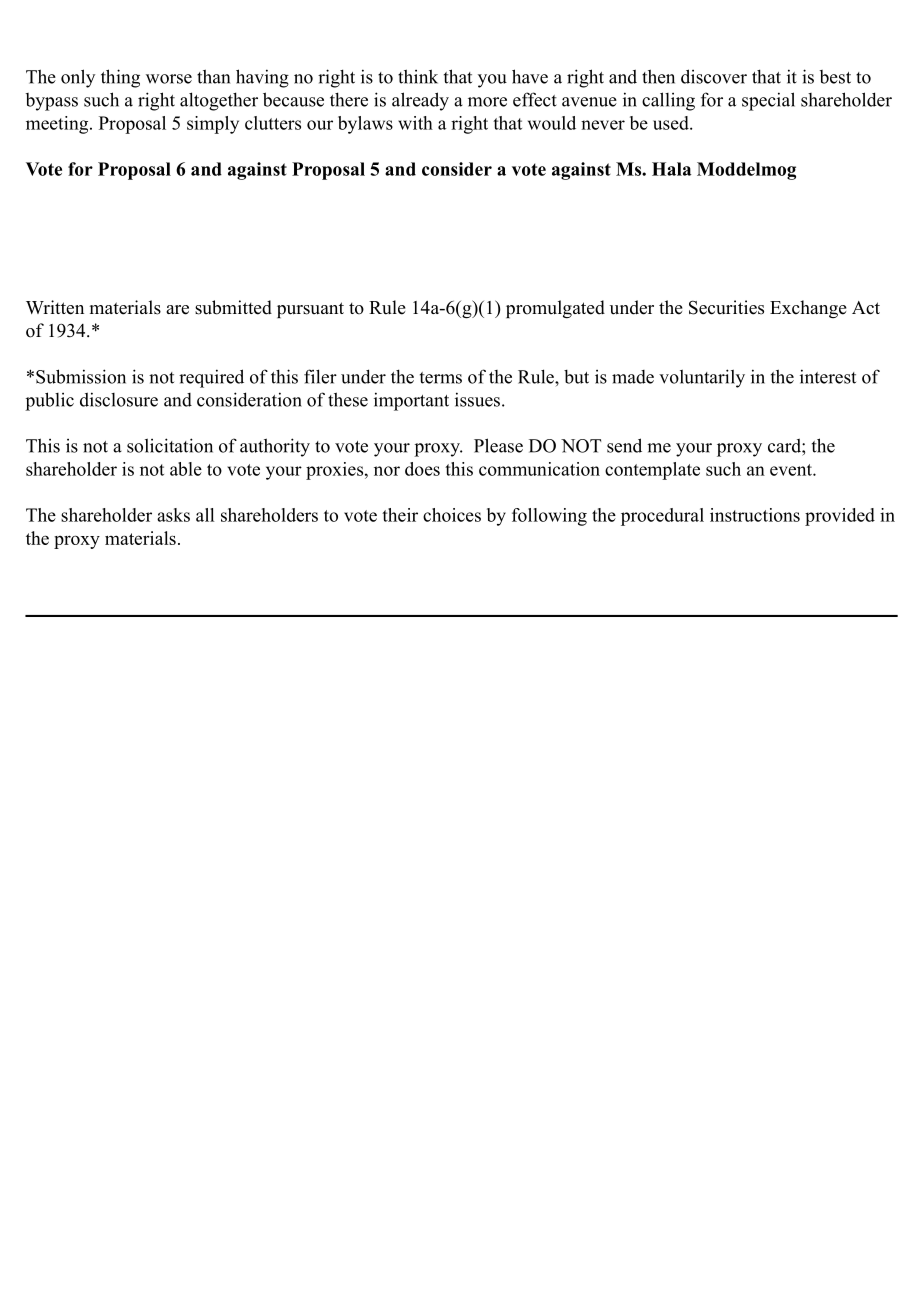  I want to click on Securities, so click(726, 307).
